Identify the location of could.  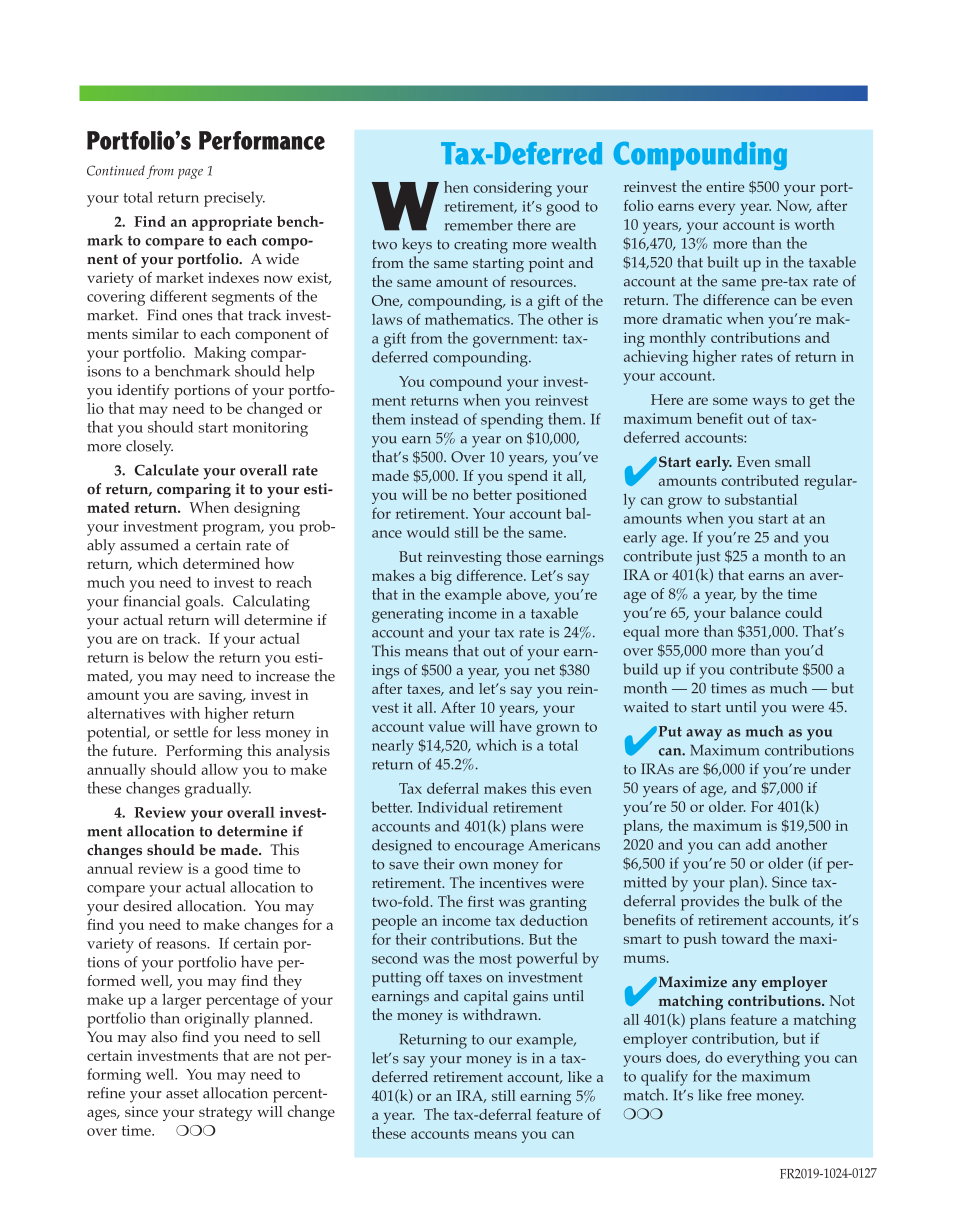
(803, 612).
